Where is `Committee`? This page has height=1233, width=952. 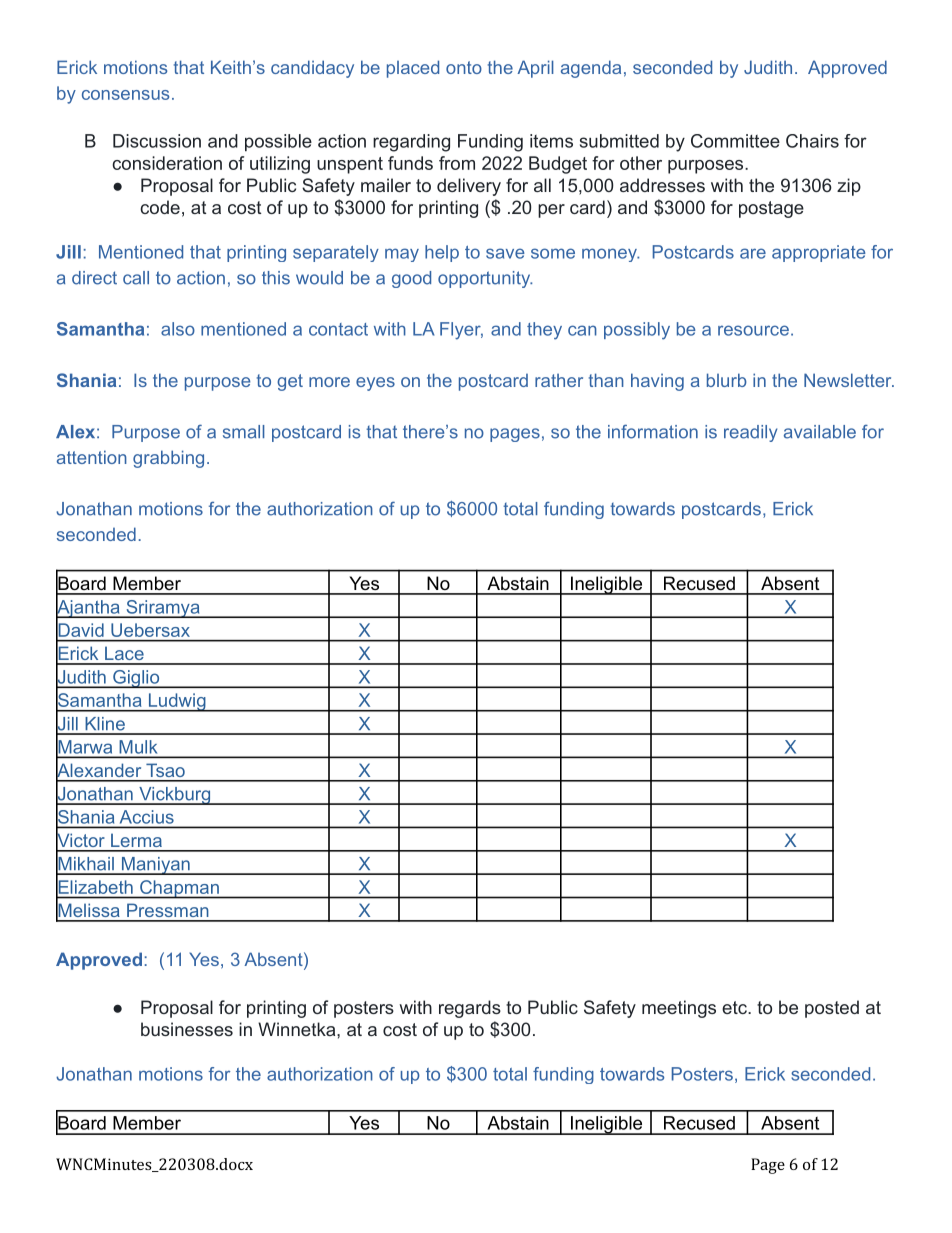 Committee is located at coordinates (735, 141).
